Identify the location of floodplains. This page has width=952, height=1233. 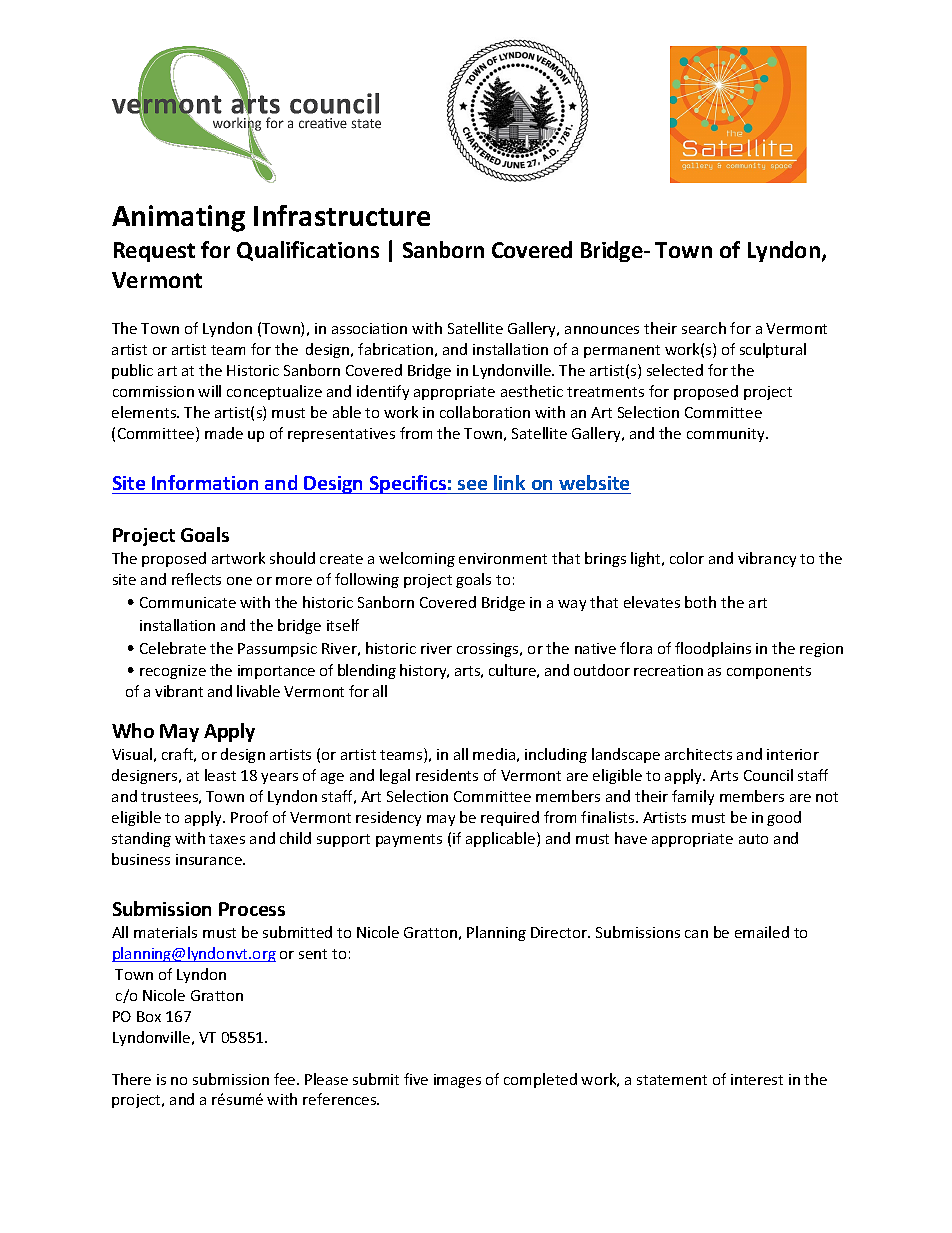
(713, 649).
